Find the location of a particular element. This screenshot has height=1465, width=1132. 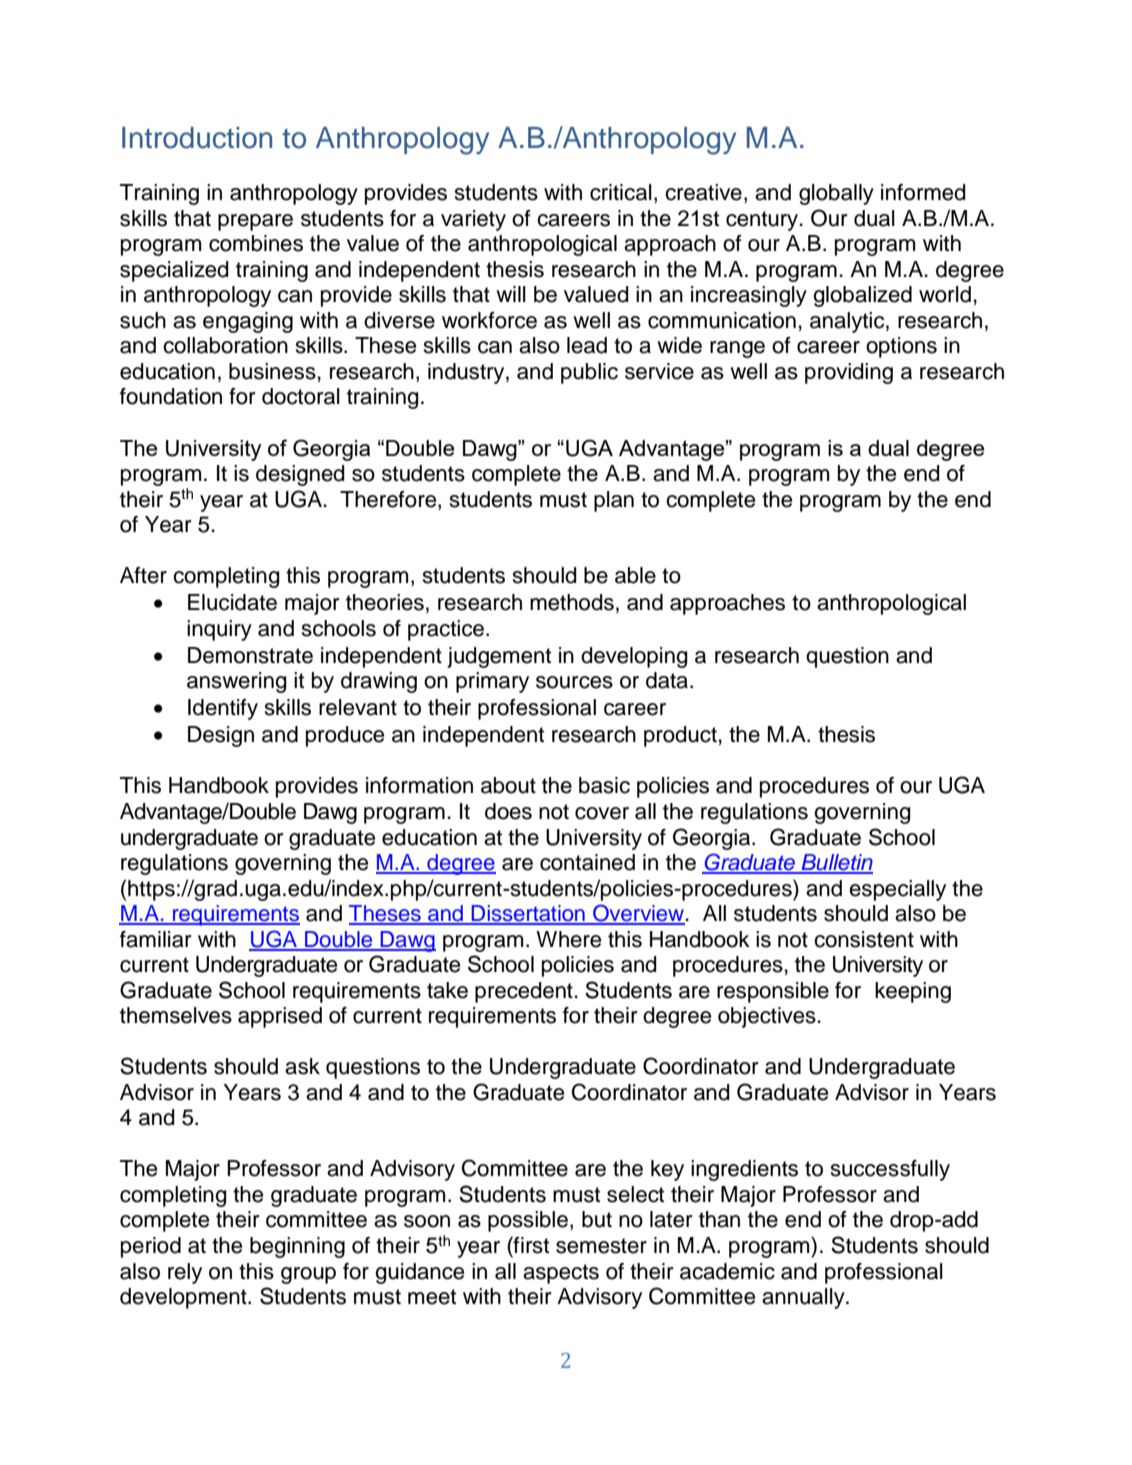

critical is located at coordinates (621, 192).
